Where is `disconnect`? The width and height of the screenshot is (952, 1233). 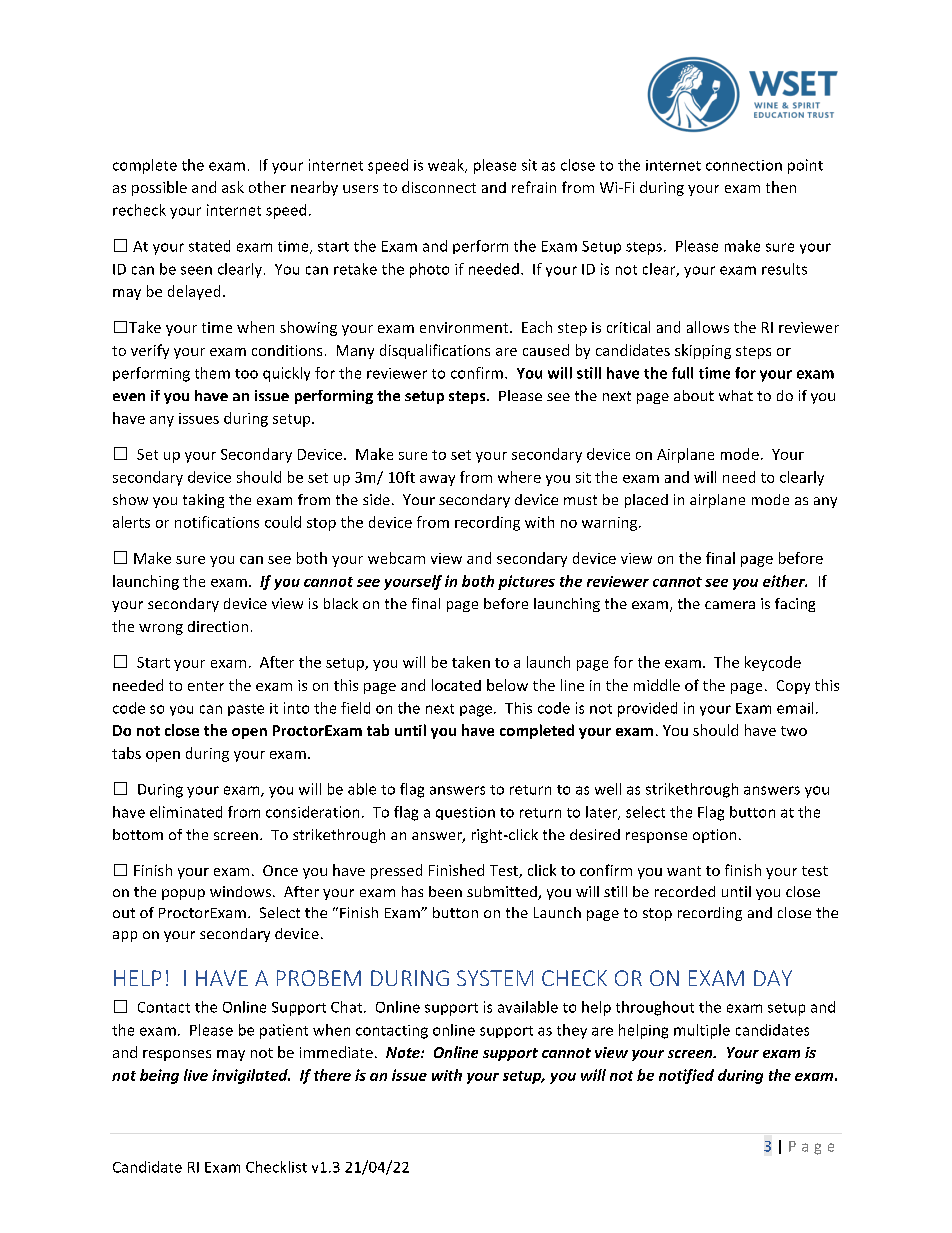
disconnect is located at coordinates (439, 187).
